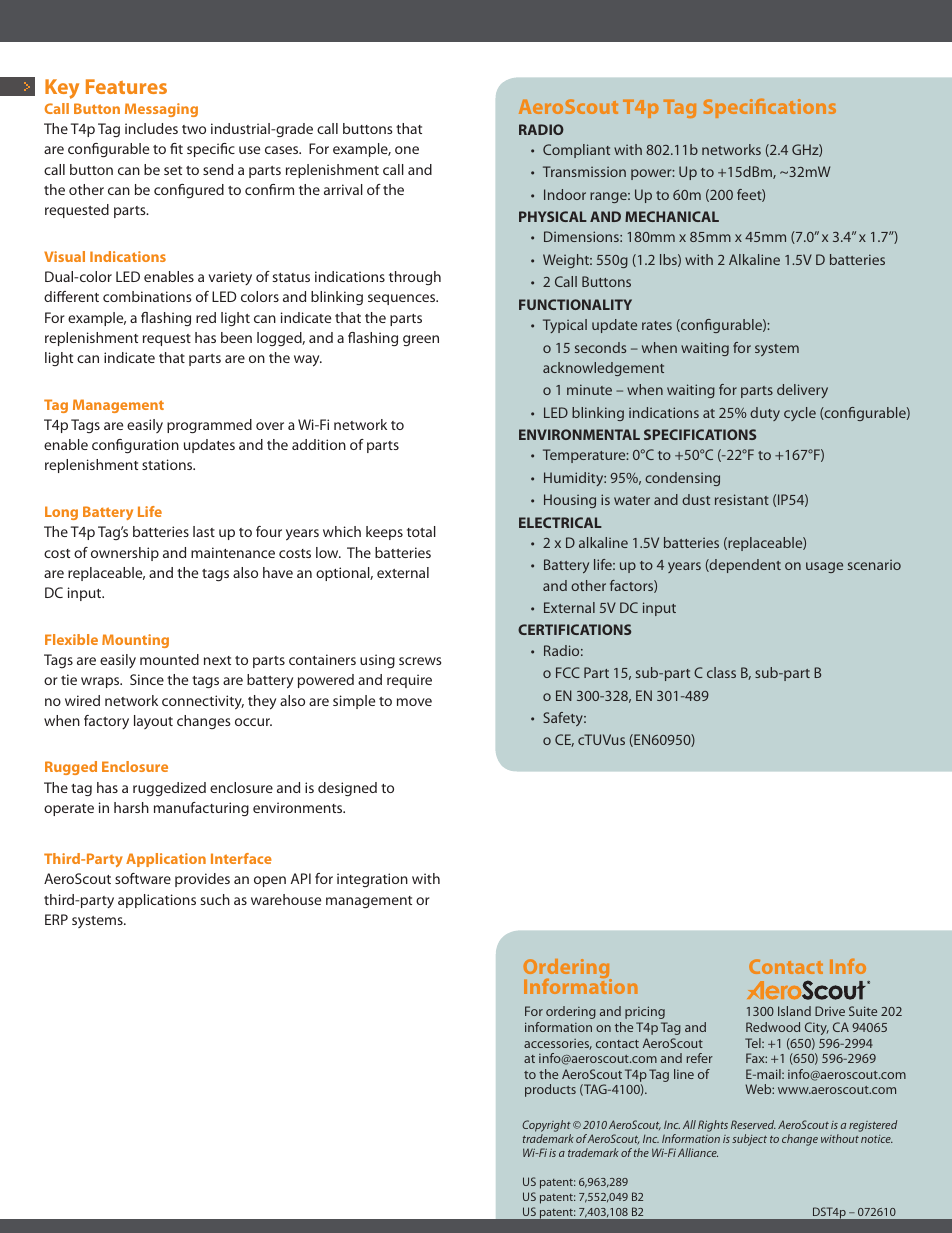 Image resolution: width=952 pixels, height=1233 pixels. Describe the element at coordinates (824, 567) in the screenshot. I see `usage` at that location.
